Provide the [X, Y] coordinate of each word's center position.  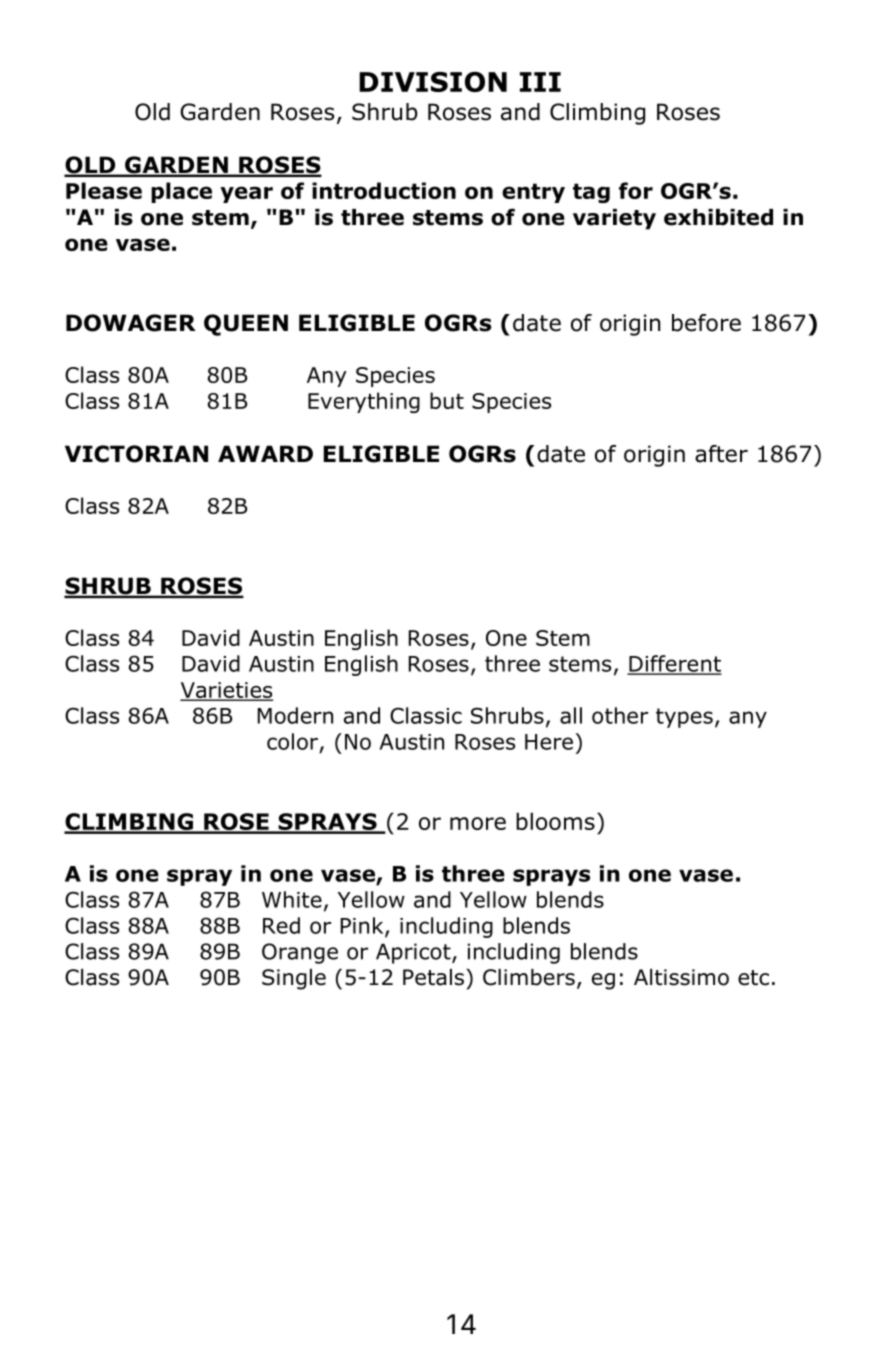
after [721, 454]
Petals [433, 977]
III [540, 82]
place [181, 192]
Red [281, 925]
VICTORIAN [136, 454]
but [447, 400]
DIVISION [433, 82]
